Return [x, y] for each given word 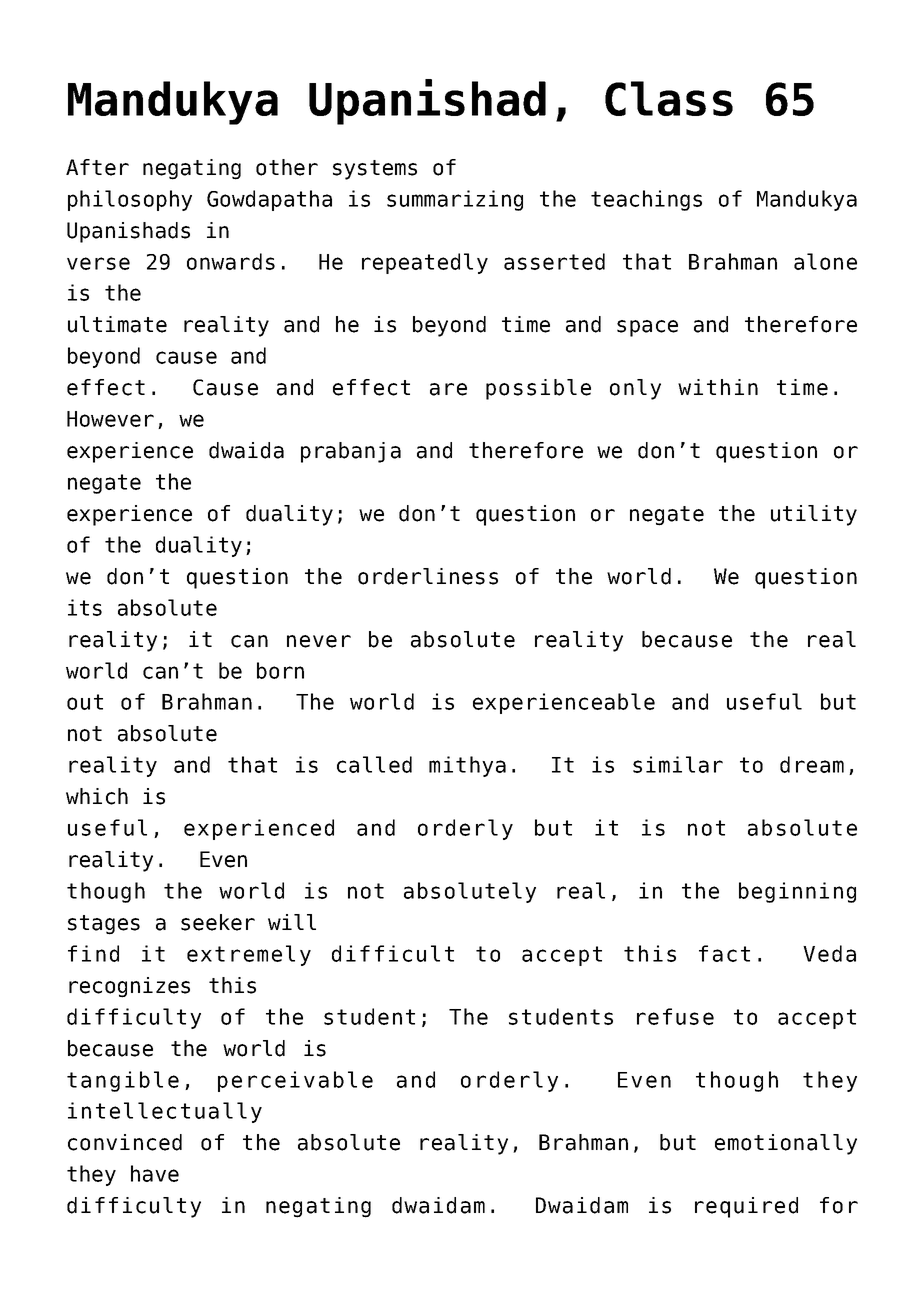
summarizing [455, 200]
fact [724, 953]
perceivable [295, 1081]
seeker [218, 922]
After [97, 167]
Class [669, 98]
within [718, 387]
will [292, 922]
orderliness [428, 576]
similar [678, 764]
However [110, 419]
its [85, 607]
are [448, 389]
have [155, 1173]
